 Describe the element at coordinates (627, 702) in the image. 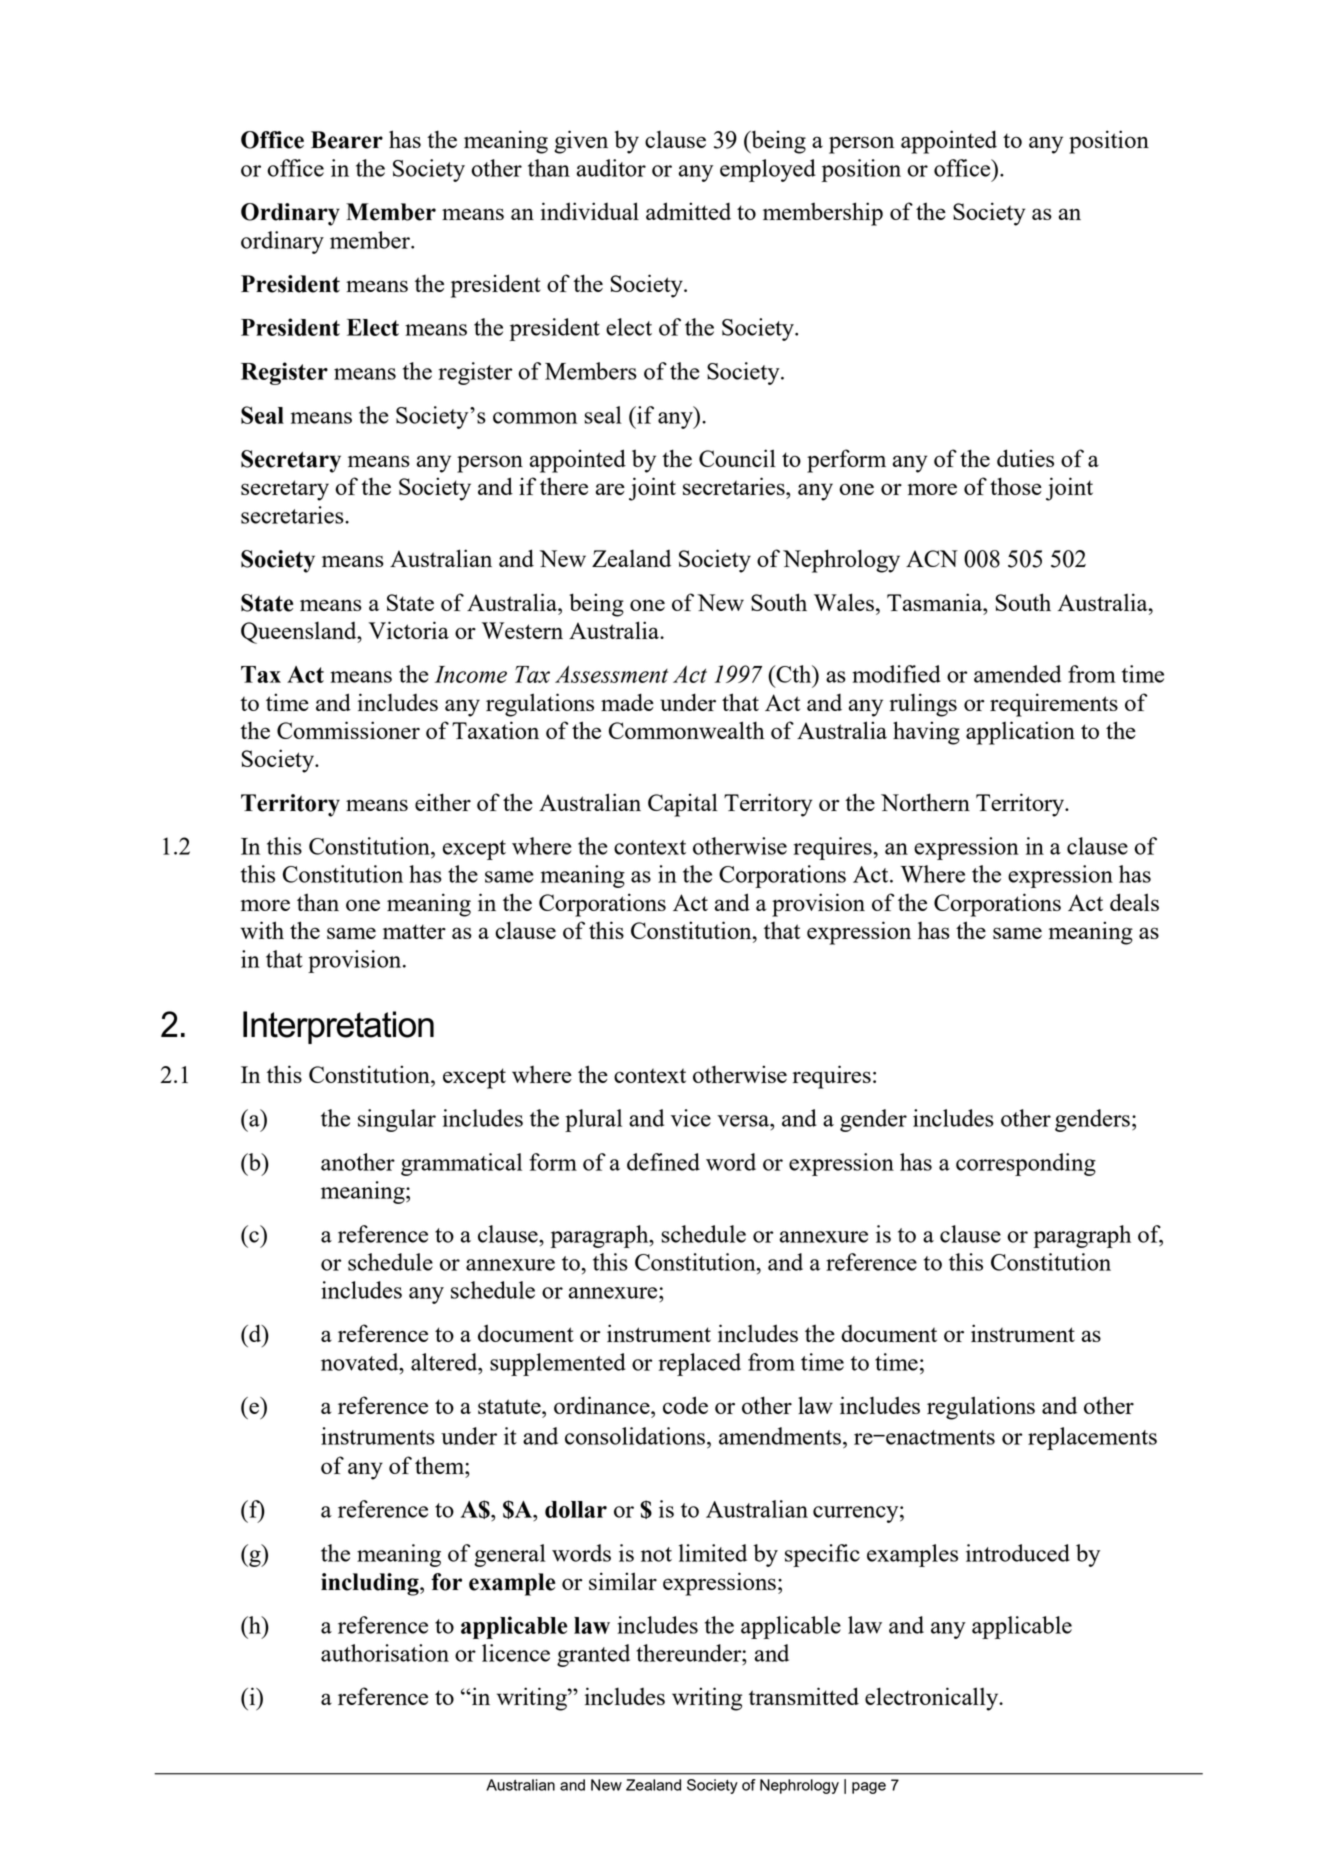

I see `made` at that location.
